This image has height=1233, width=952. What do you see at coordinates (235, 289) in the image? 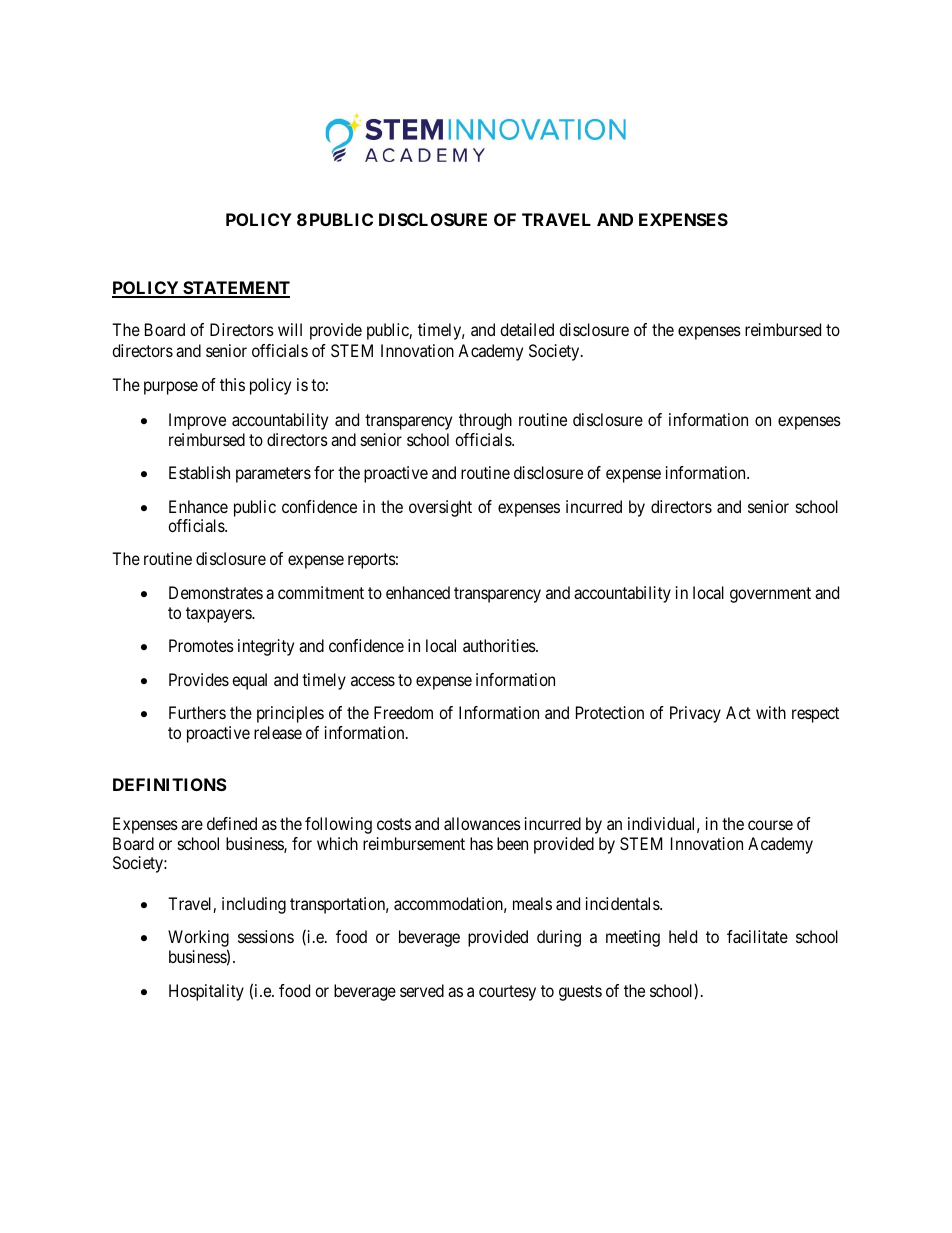
I see `STATEMENT` at bounding box center [235, 289].
